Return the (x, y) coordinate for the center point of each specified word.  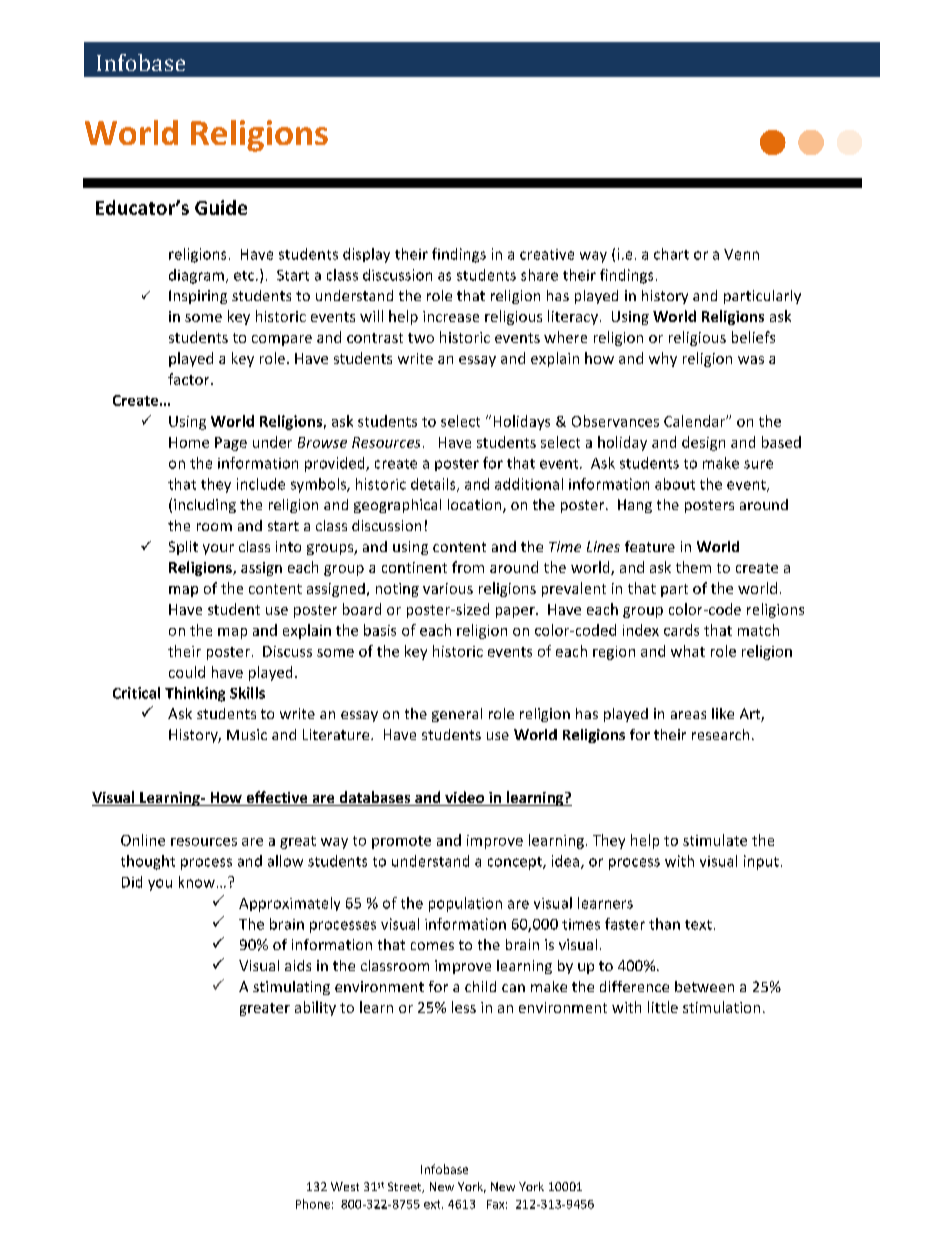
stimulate (715, 840)
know (197, 882)
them (693, 567)
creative (547, 254)
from (468, 567)
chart (671, 254)
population (465, 904)
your (218, 549)
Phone (313, 1204)
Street (406, 1187)
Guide (221, 207)
